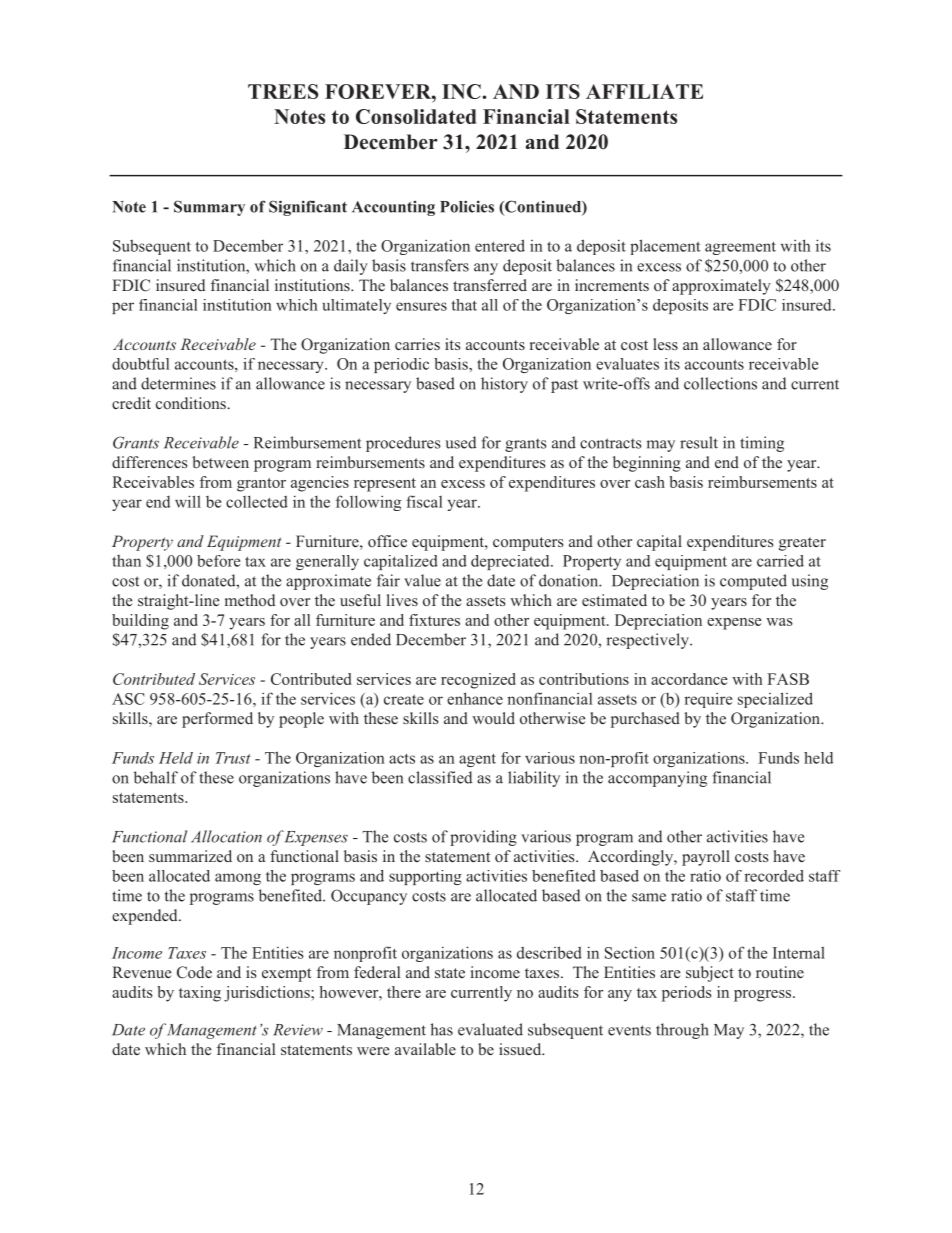 This screenshot has width=952, height=1233. What do you see at coordinates (467, 206) in the screenshot?
I see `Policies` at bounding box center [467, 206].
